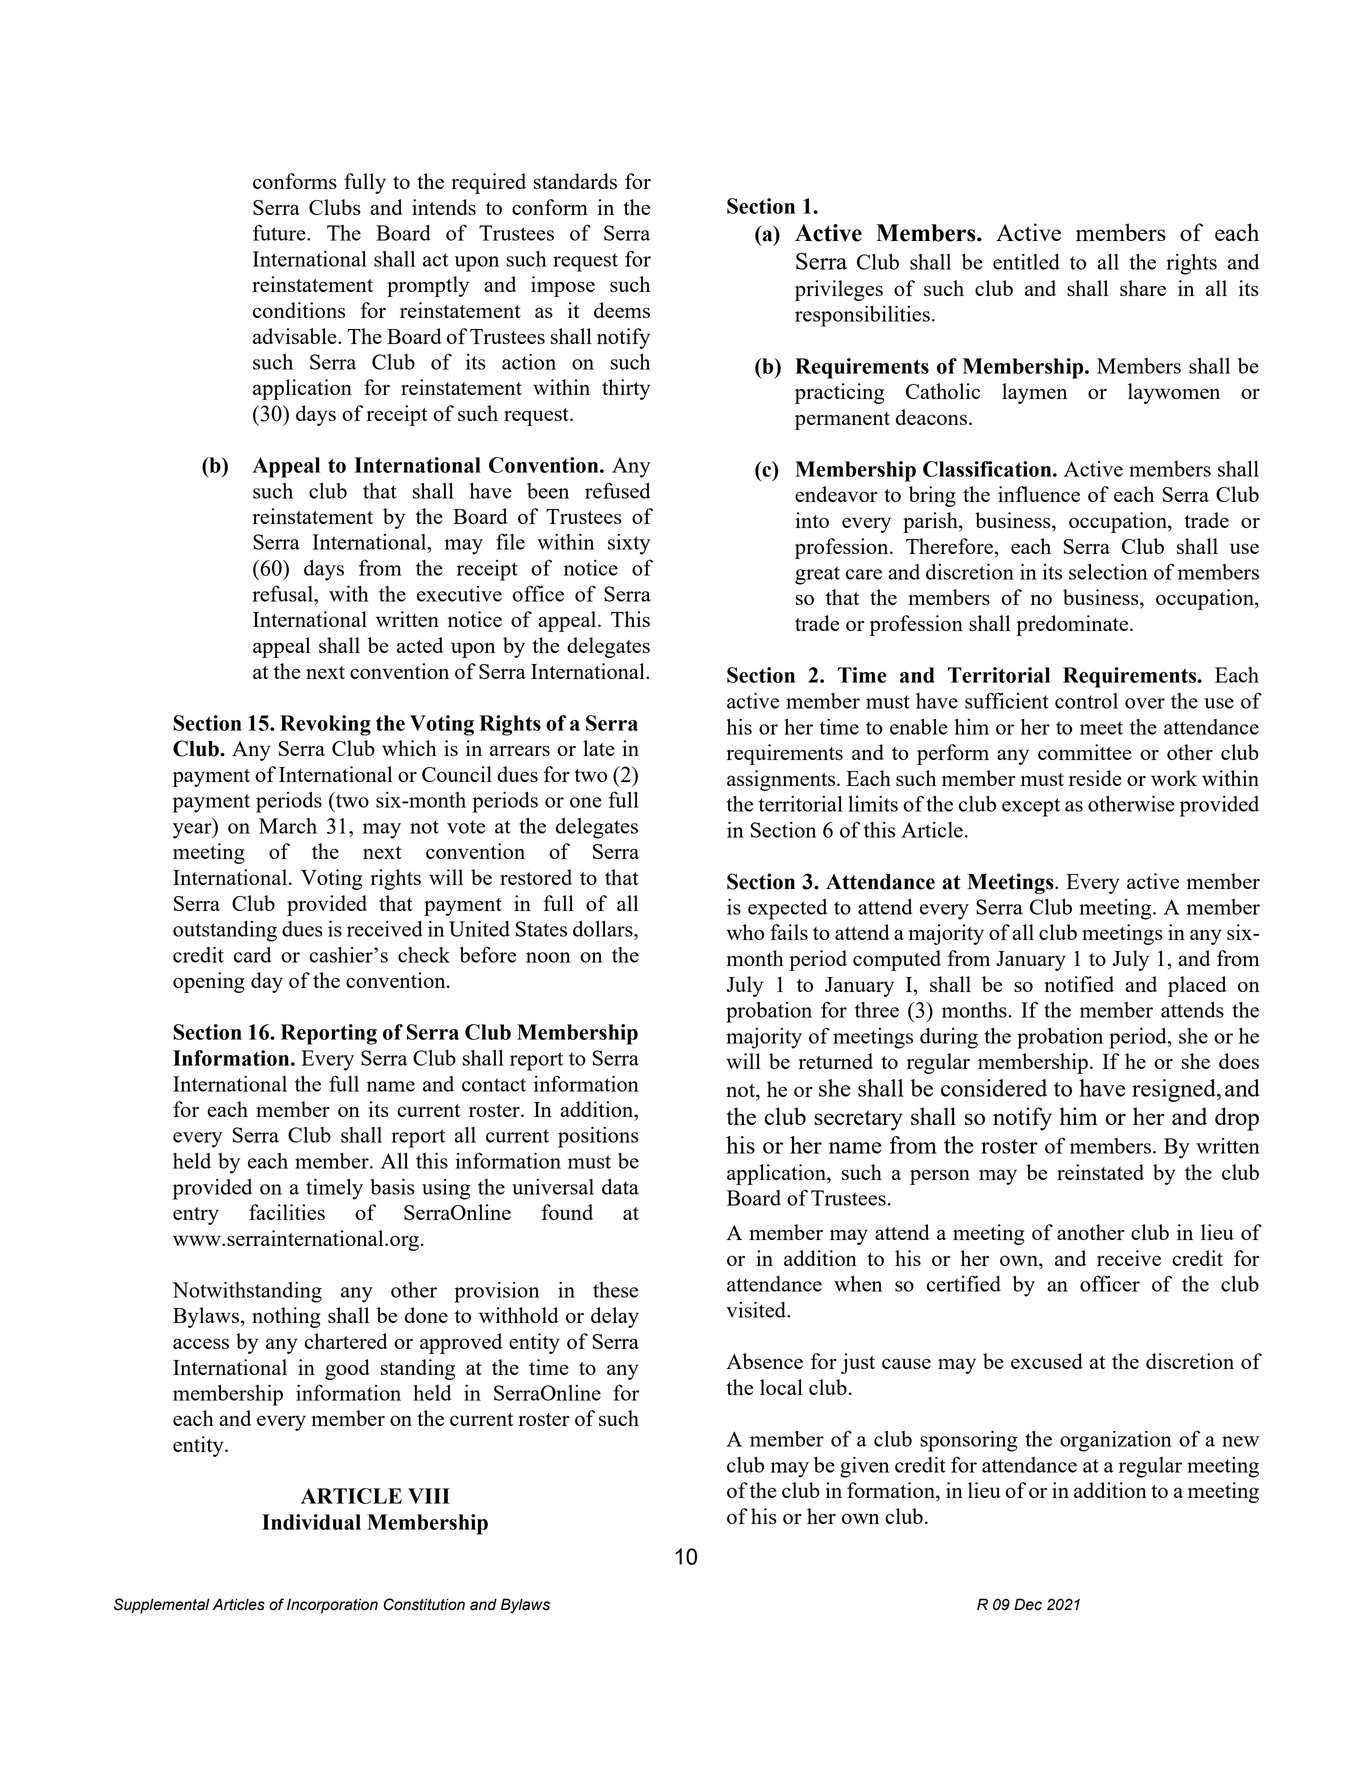 The width and height of the document is (1372, 1775). I want to click on control, so click(1086, 701).
